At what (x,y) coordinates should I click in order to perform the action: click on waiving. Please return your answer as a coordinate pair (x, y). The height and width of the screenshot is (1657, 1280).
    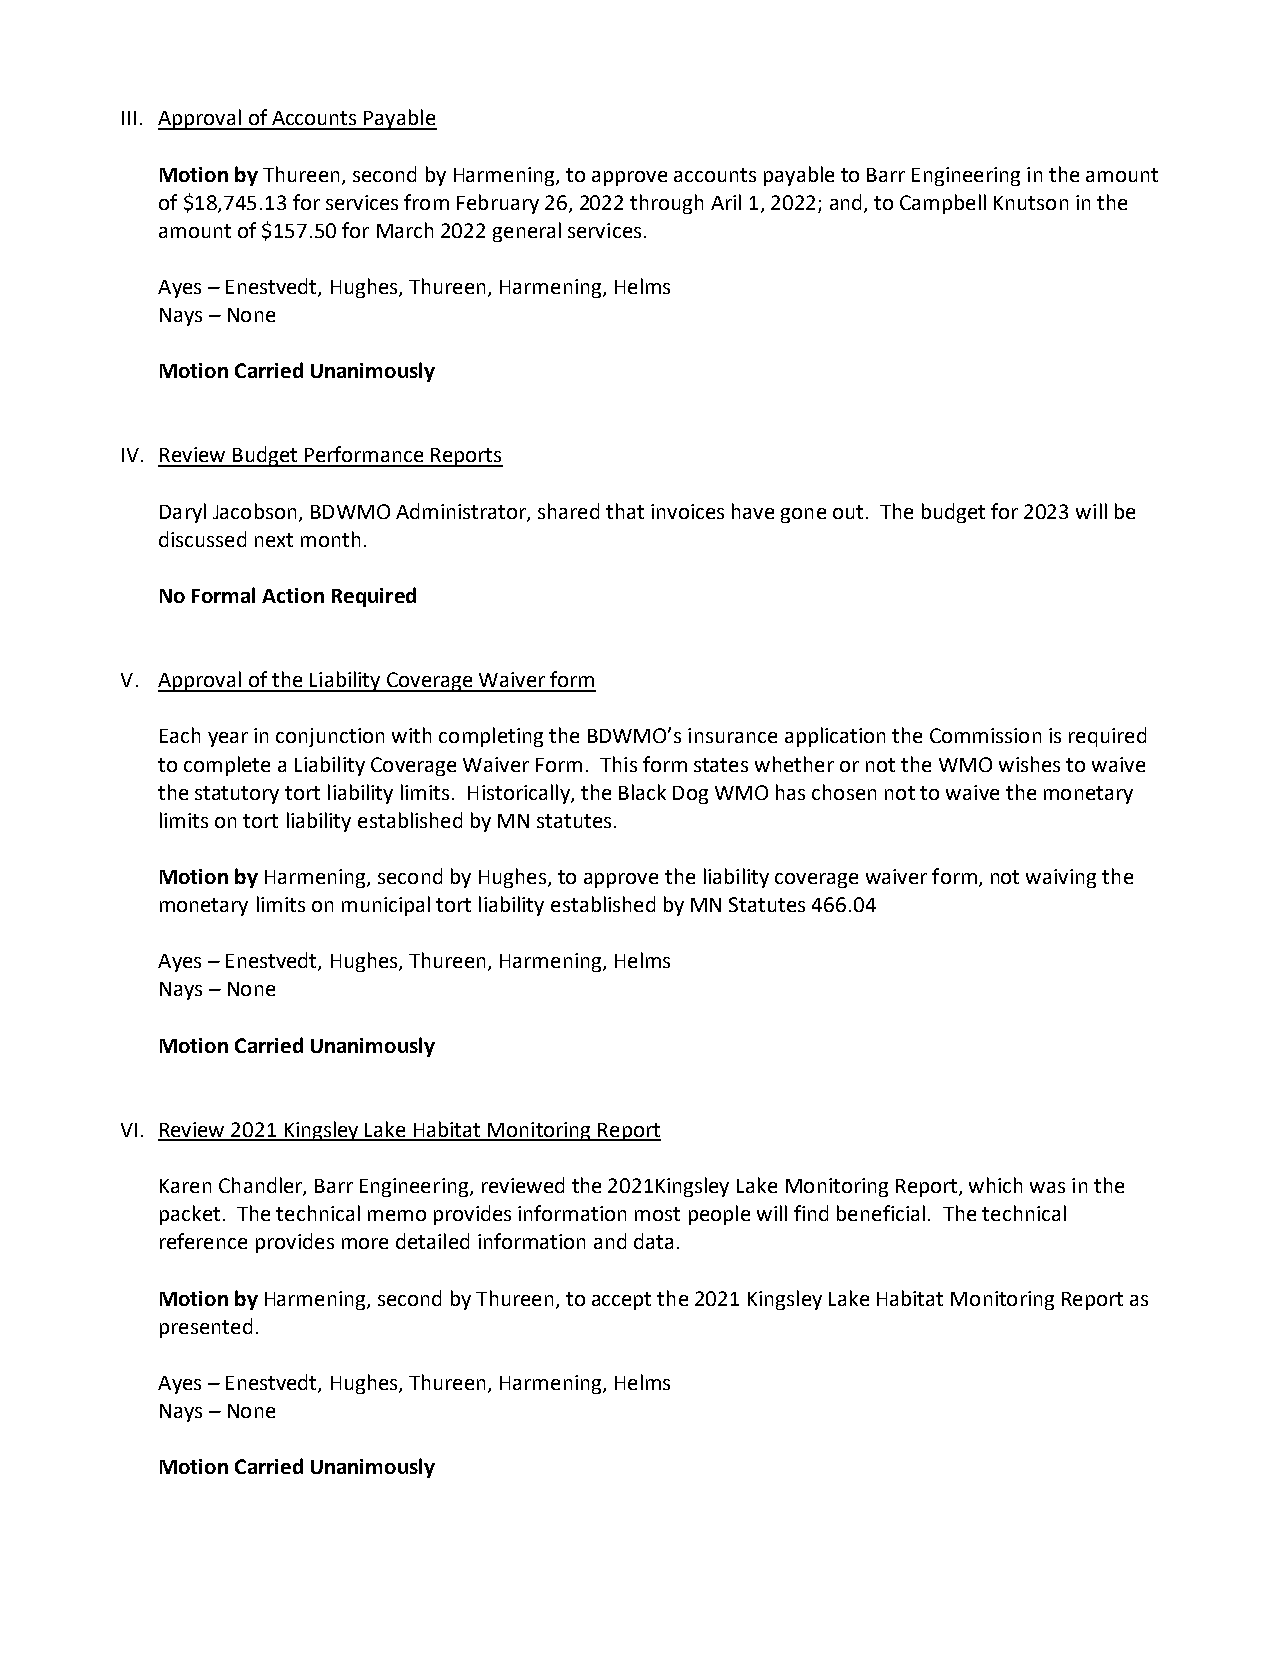
    Looking at the image, I should click on (1061, 878).
